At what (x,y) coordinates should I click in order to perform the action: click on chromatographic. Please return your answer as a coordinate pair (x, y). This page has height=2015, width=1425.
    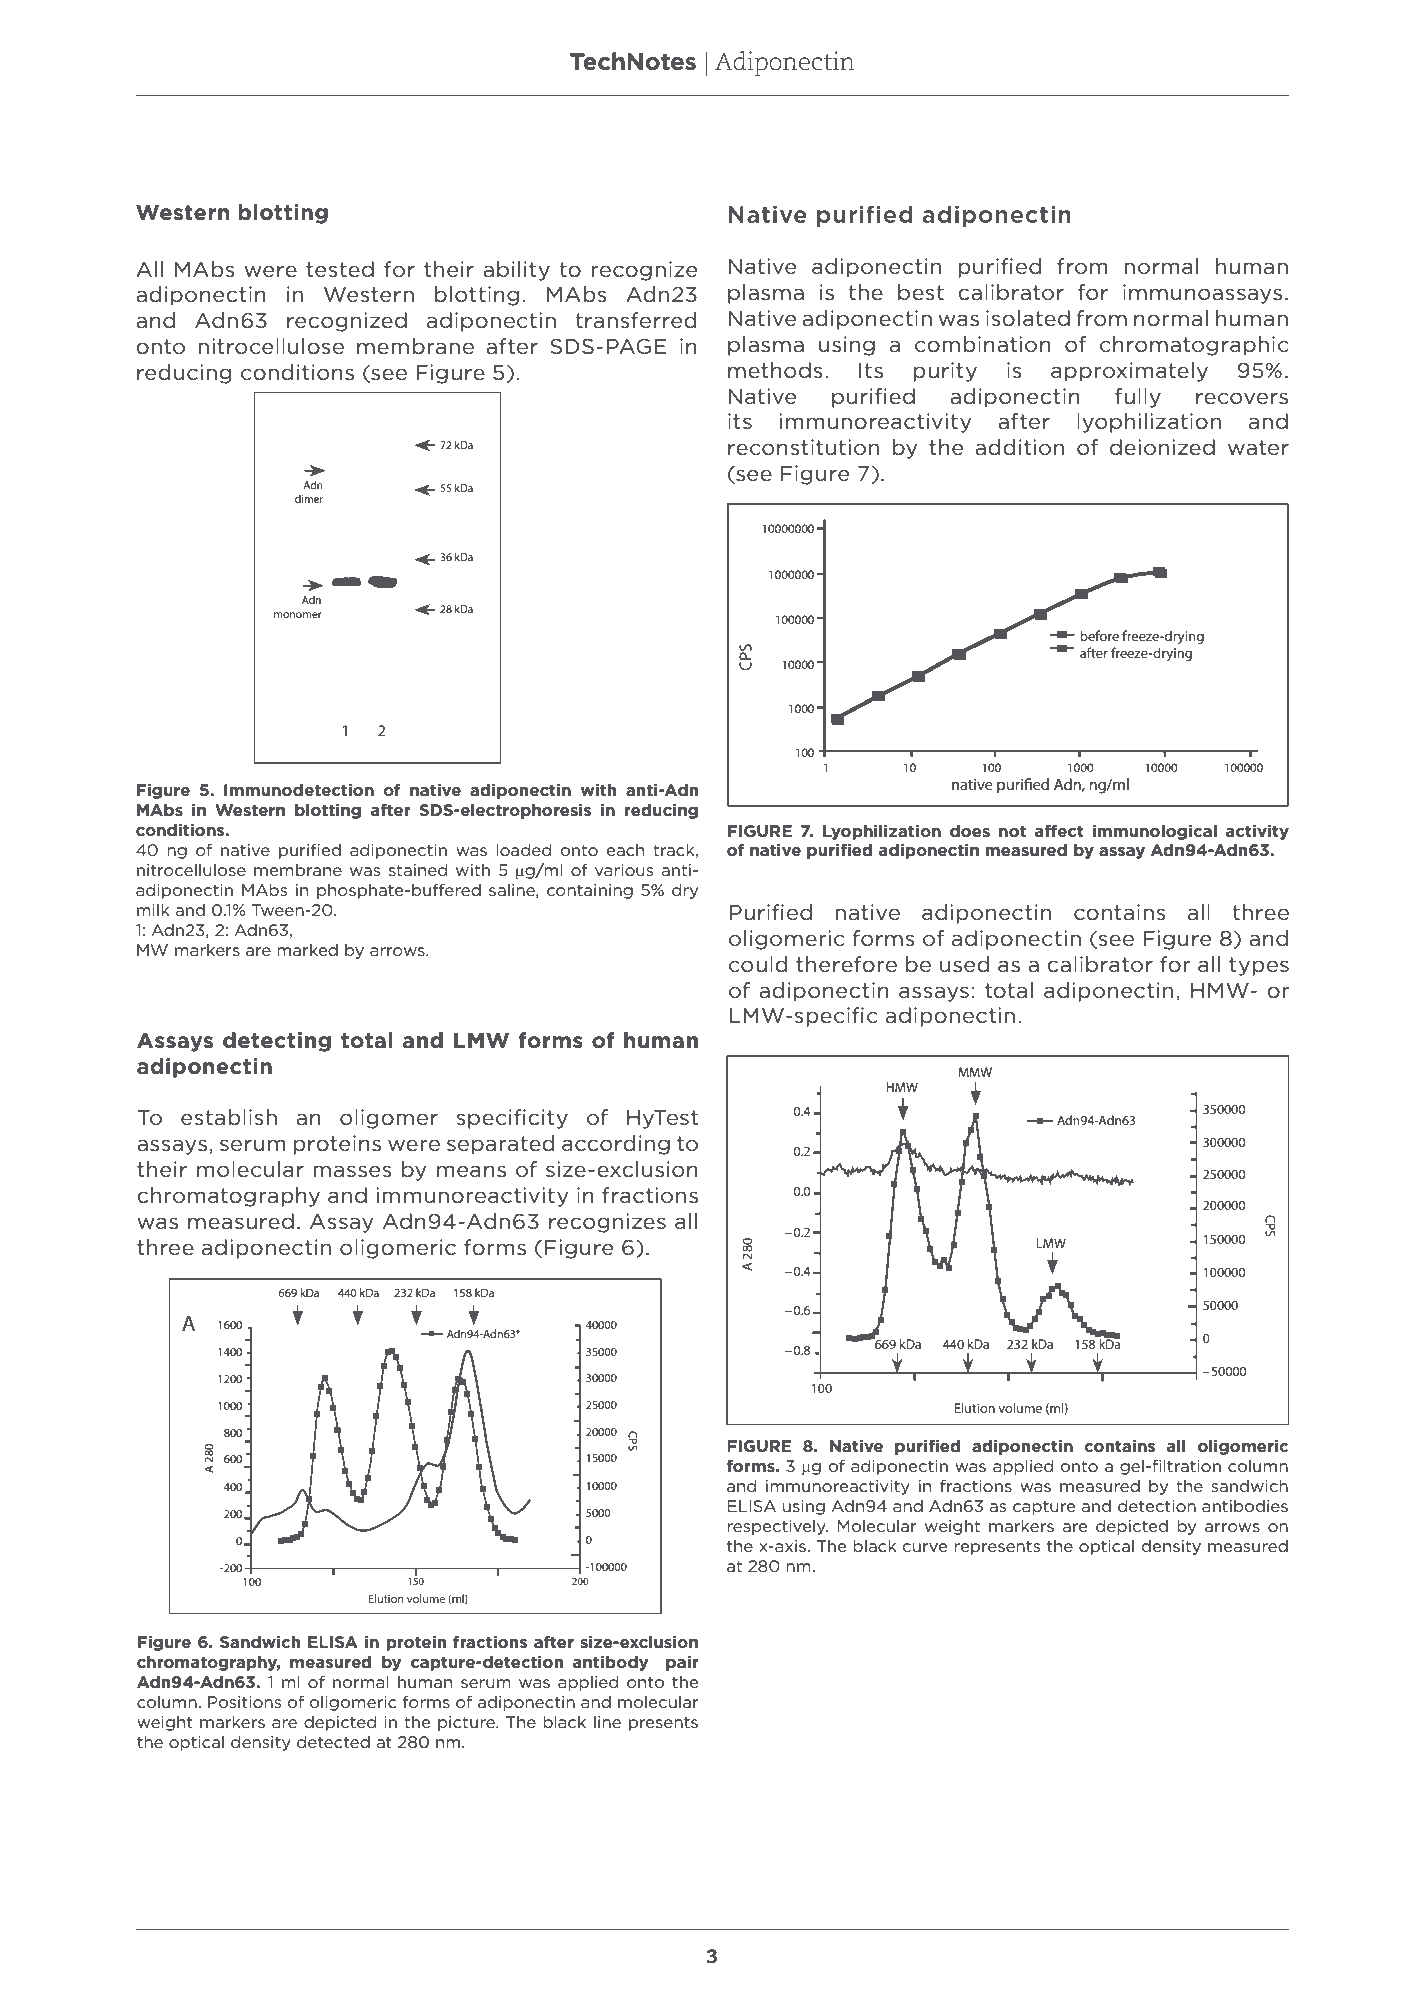
    Looking at the image, I should click on (1194, 346).
